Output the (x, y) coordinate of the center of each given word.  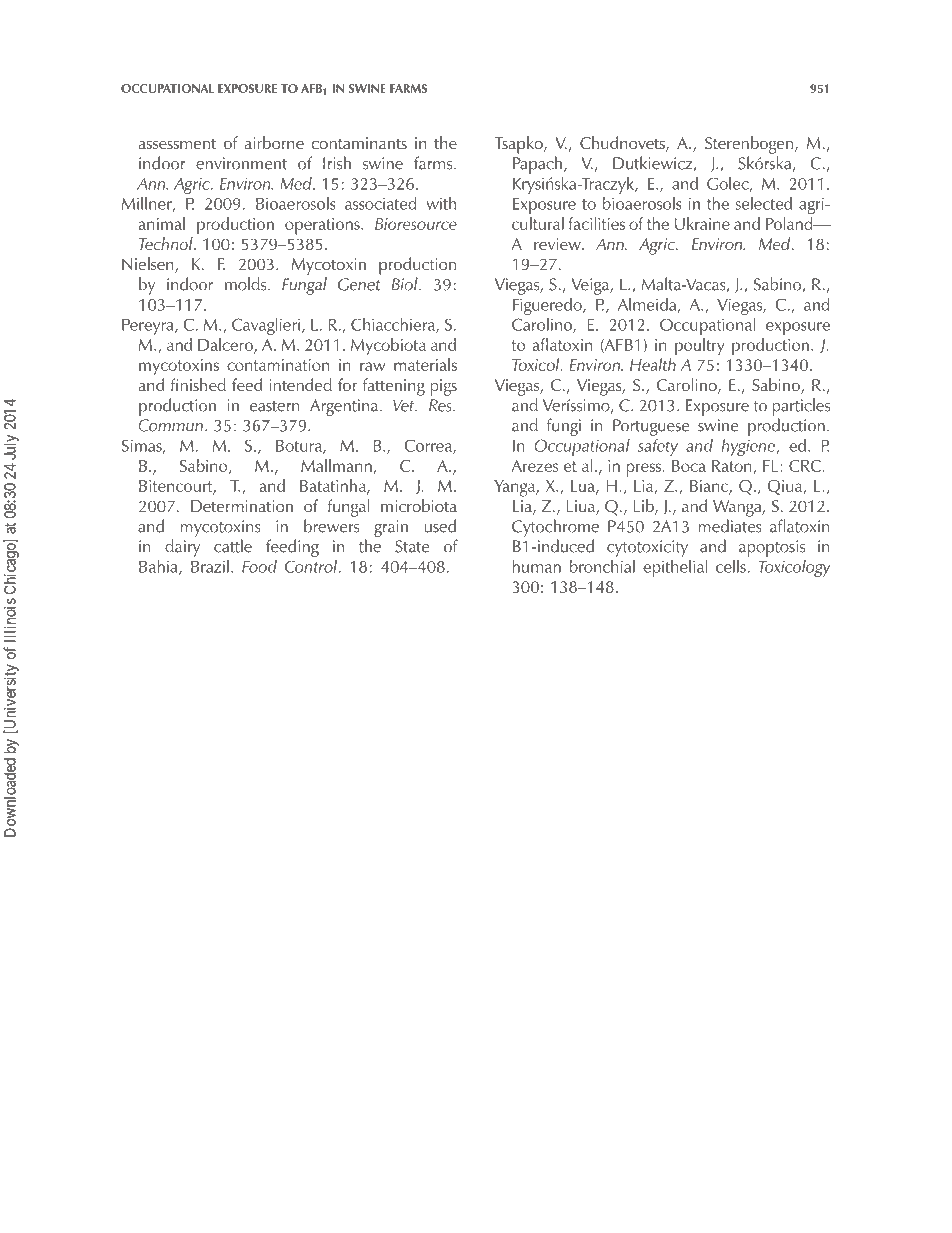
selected (764, 203)
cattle (233, 546)
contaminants (359, 143)
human (537, 566)
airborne (274, 142)
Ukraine (702, 223)
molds (247, 284)
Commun (170, 425)
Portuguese (651, 427)
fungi (564, 427)
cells (732, 566)
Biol (405, 284)
